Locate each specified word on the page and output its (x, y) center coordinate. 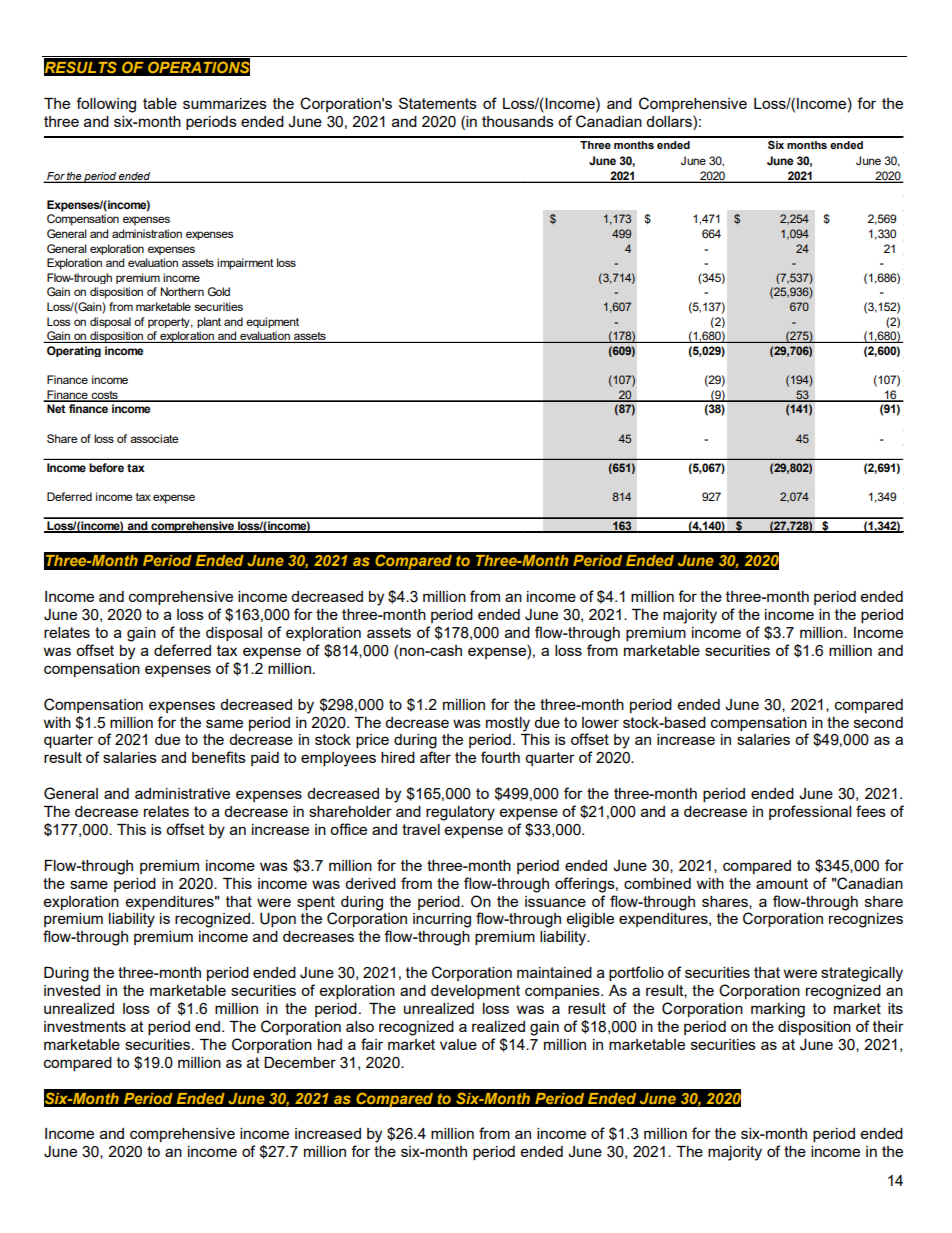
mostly (508, 724)
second (878, 722)
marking (778, 1010)
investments (85, 1026)
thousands (518, 121)
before (106, 467)
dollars (670, 121)
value (458, 1044)
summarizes (225, 103)
